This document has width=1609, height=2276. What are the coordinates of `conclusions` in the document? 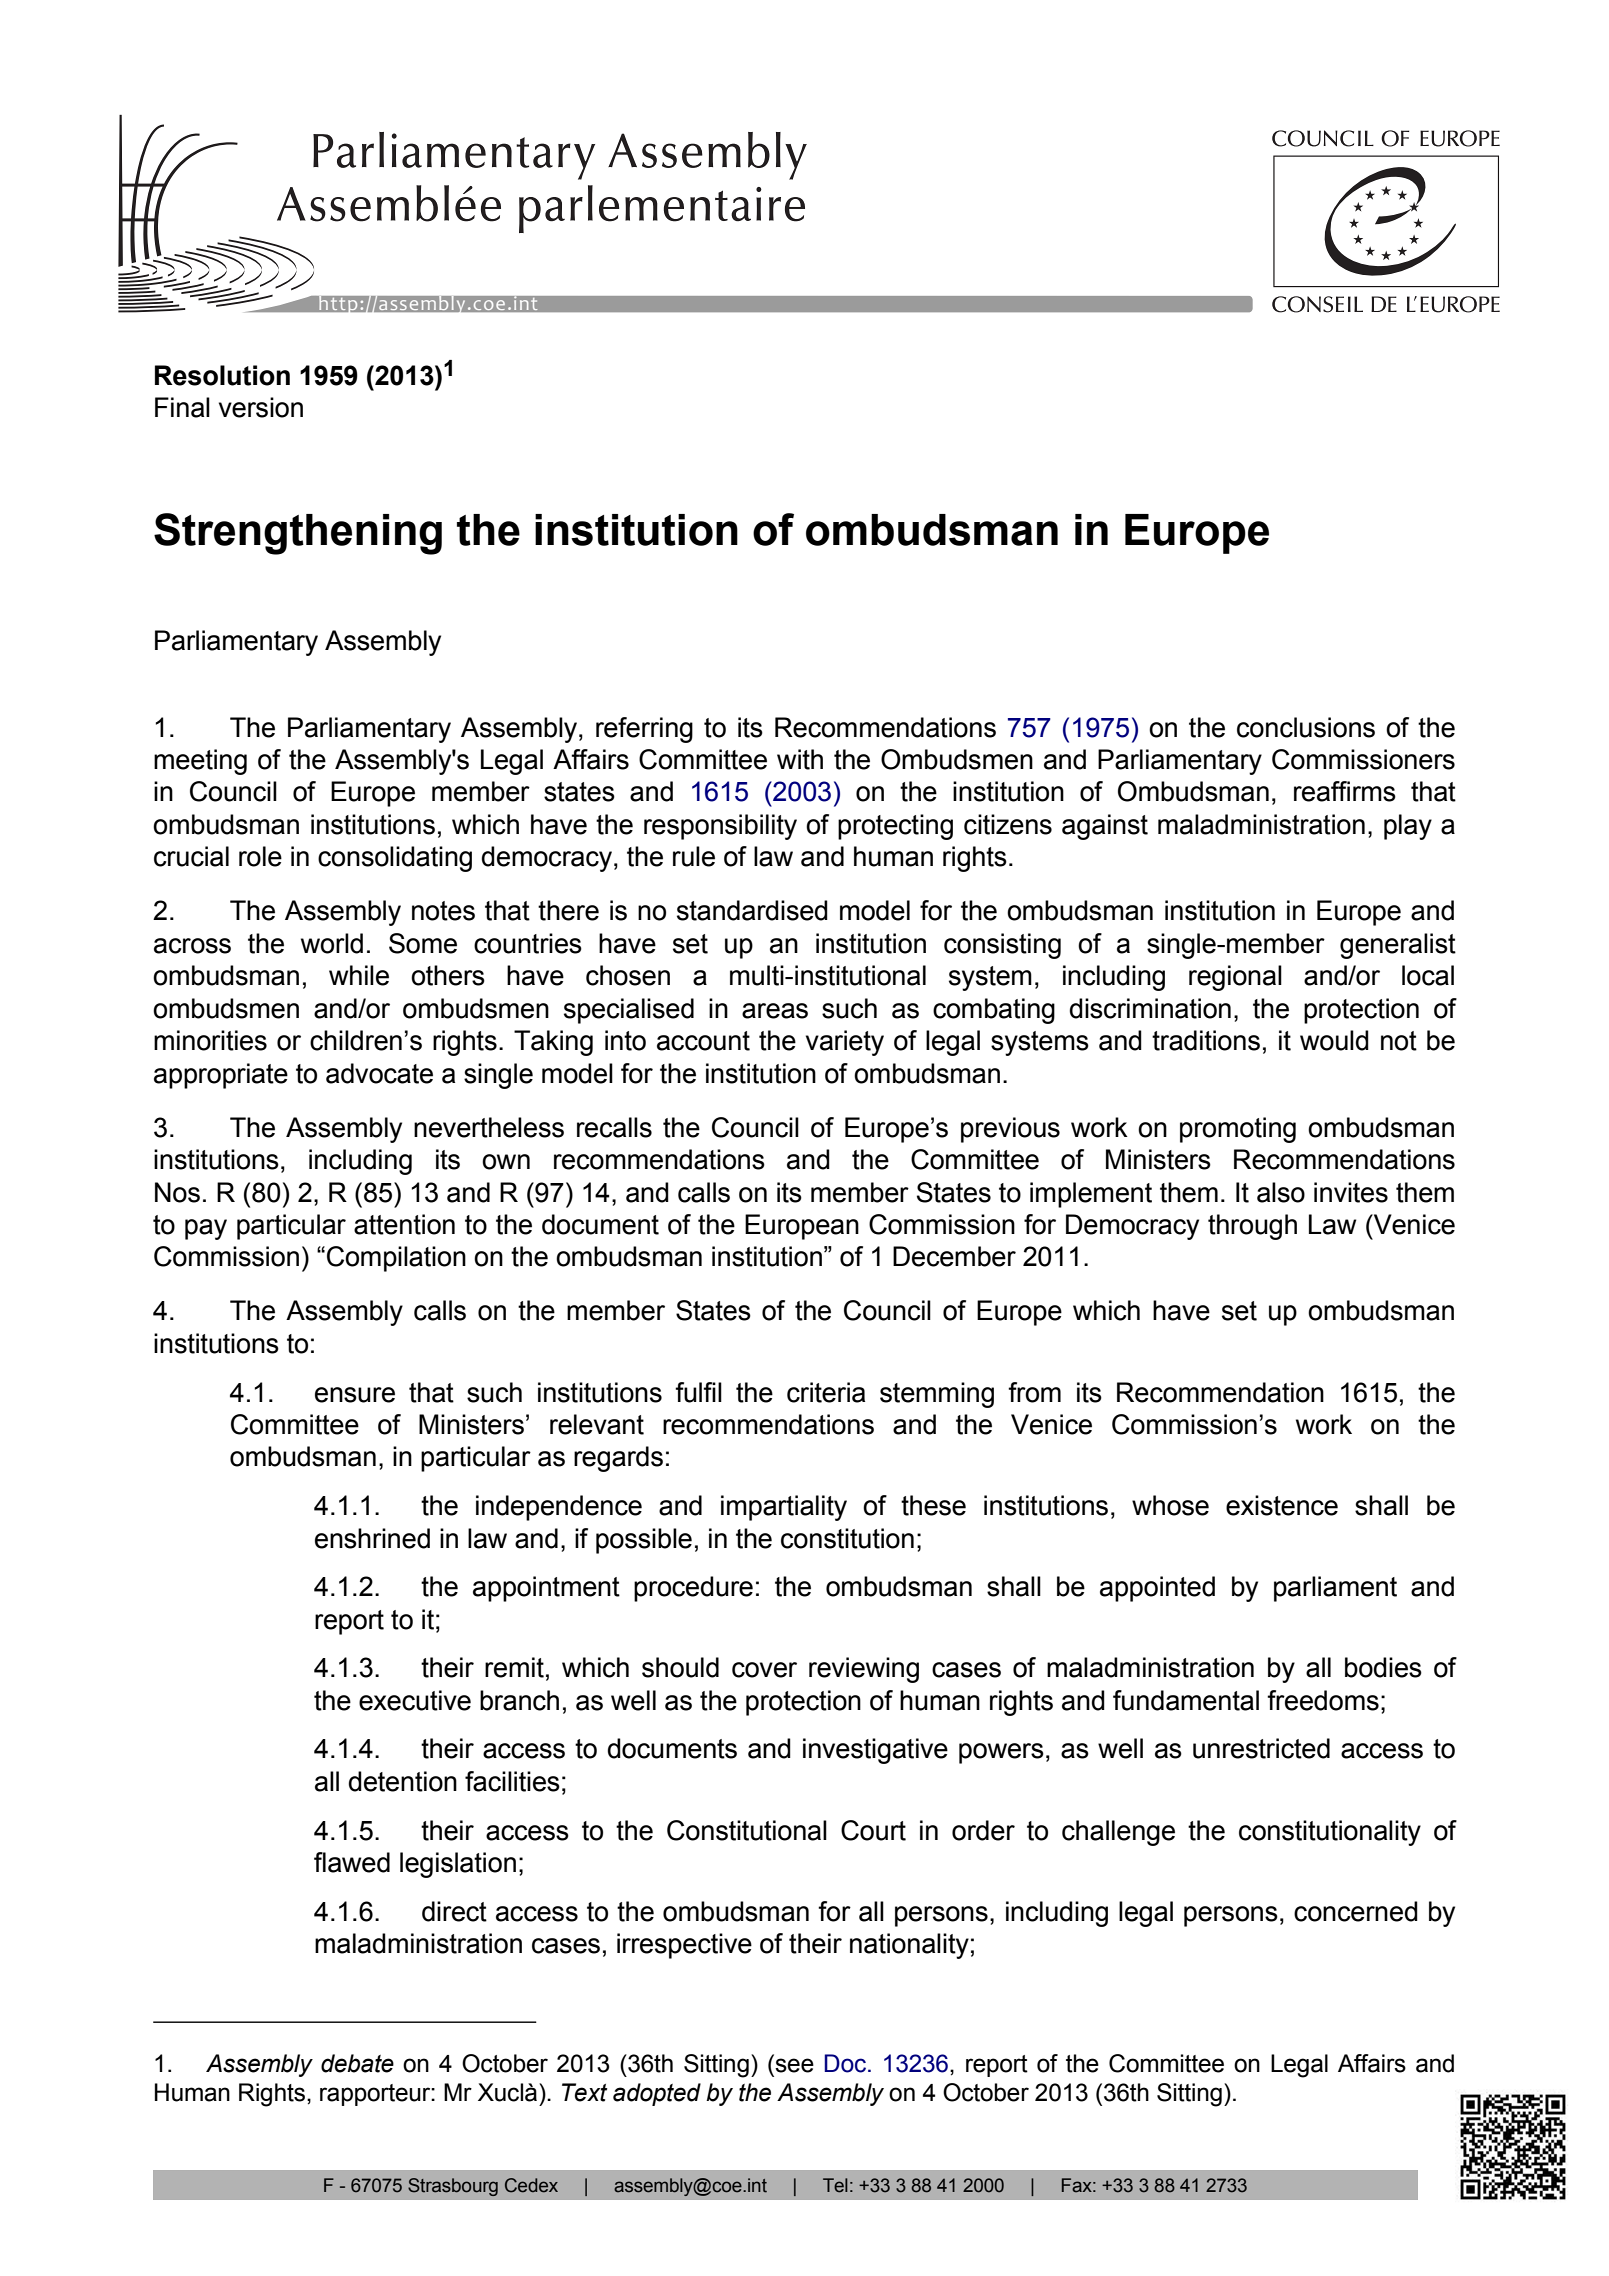 It's located at (1306, 727).
